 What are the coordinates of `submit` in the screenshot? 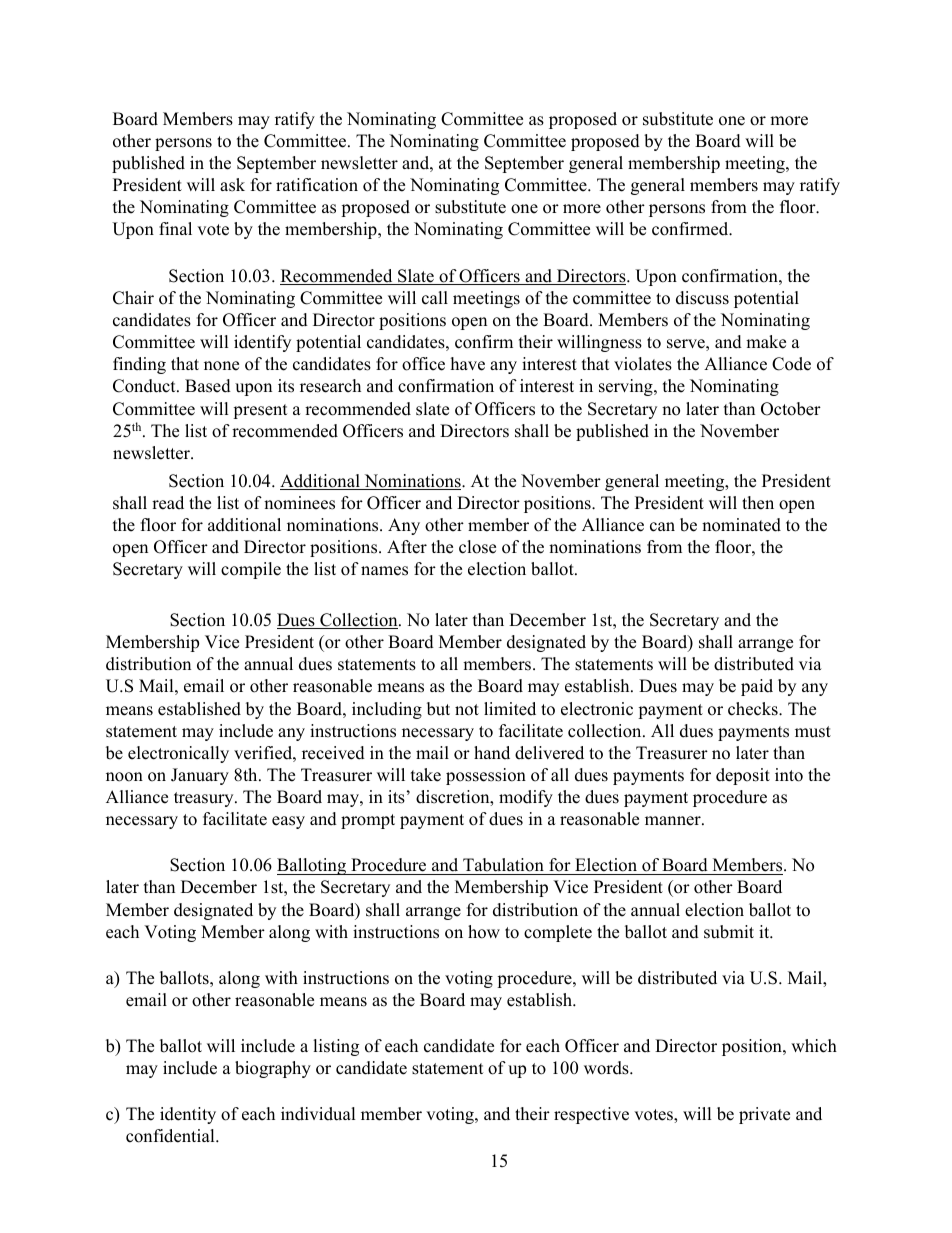 It's located at (729, 932).
